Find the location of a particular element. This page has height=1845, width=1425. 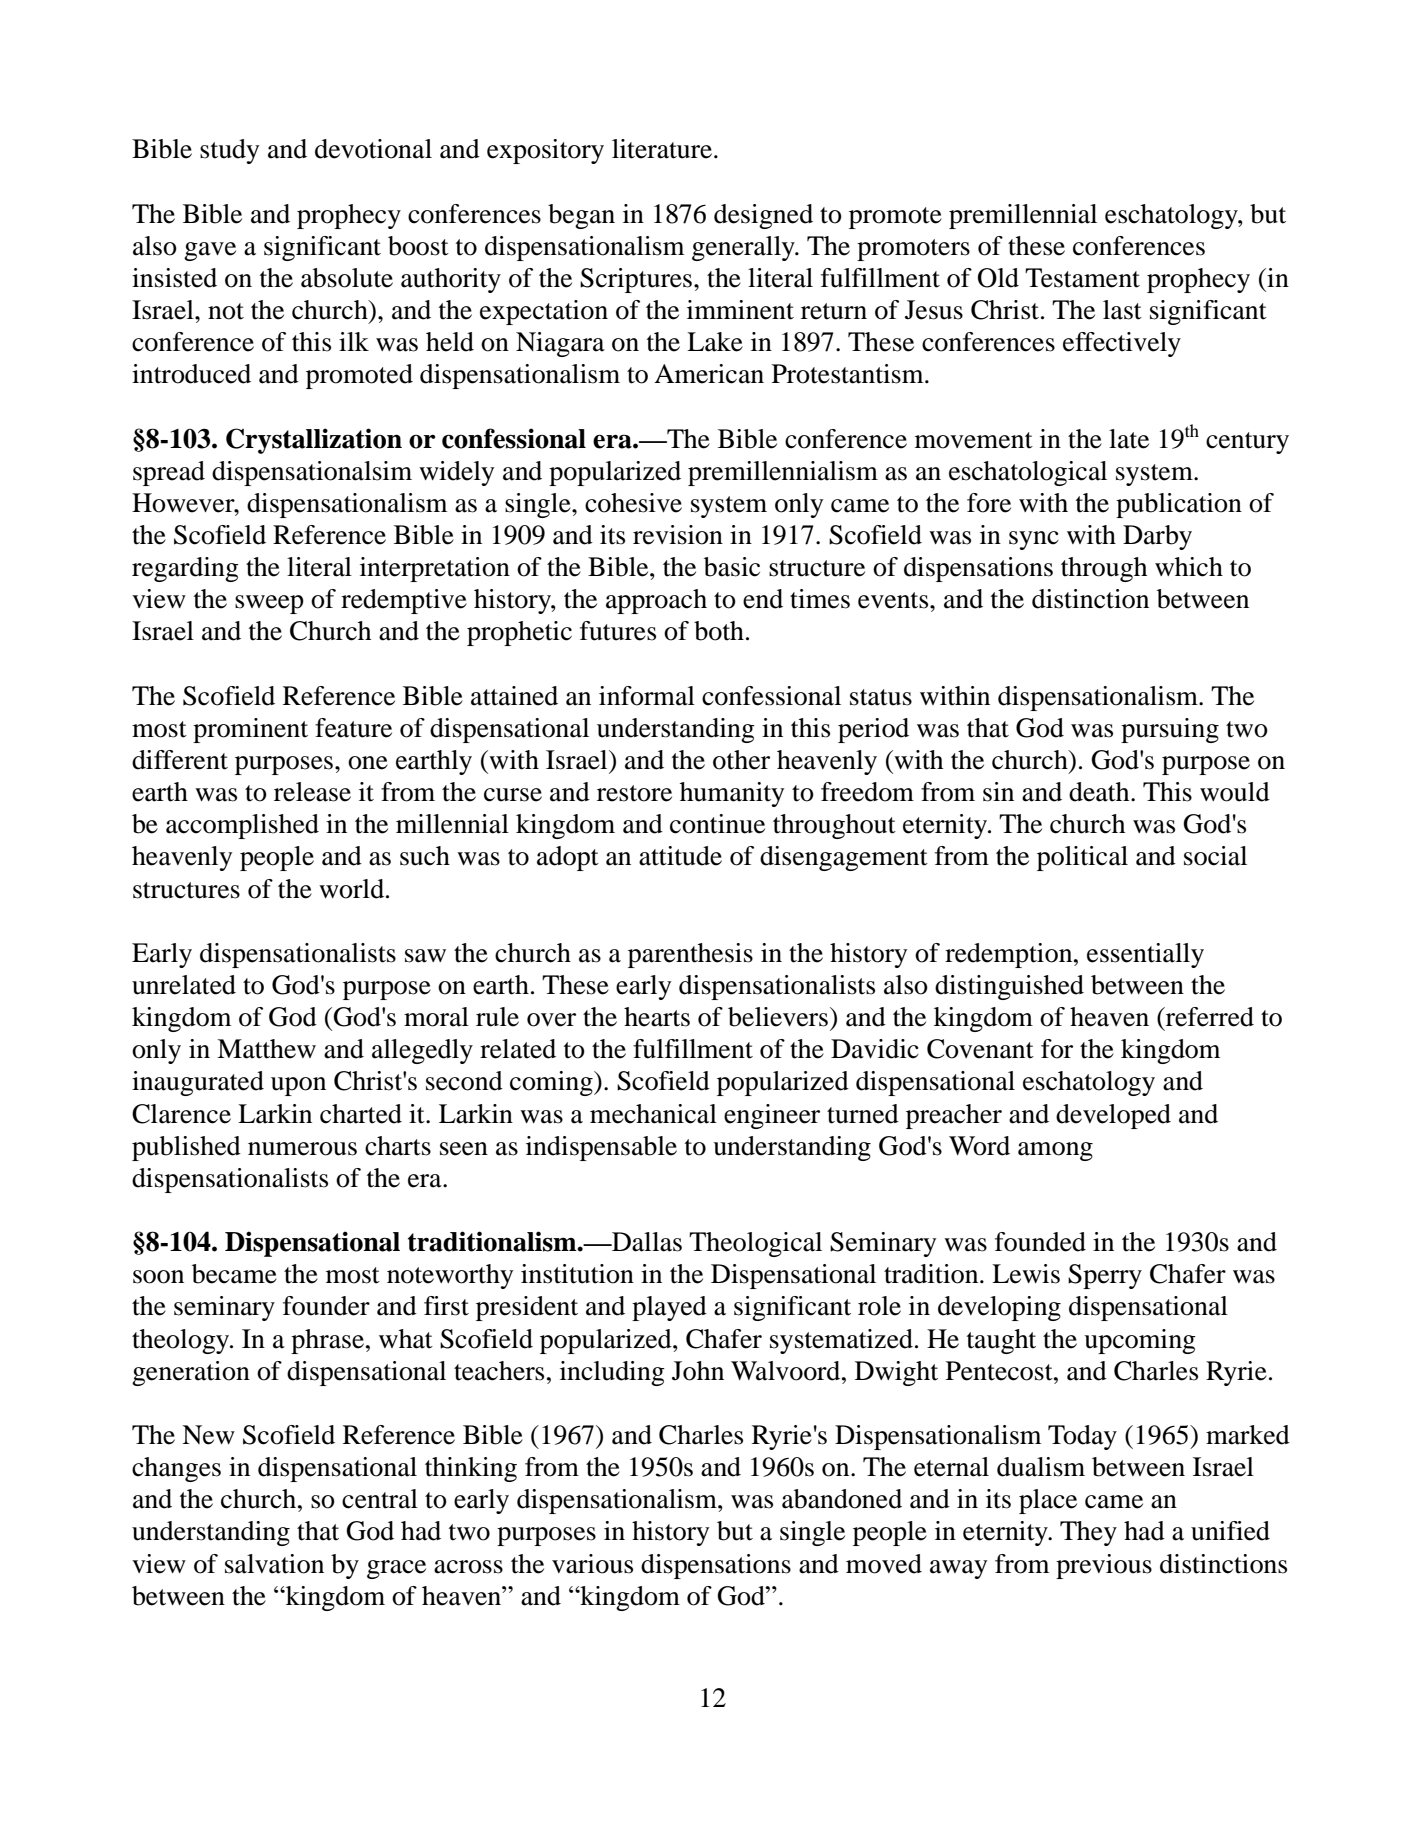

salvation is located at coordinates (274, 1564).
